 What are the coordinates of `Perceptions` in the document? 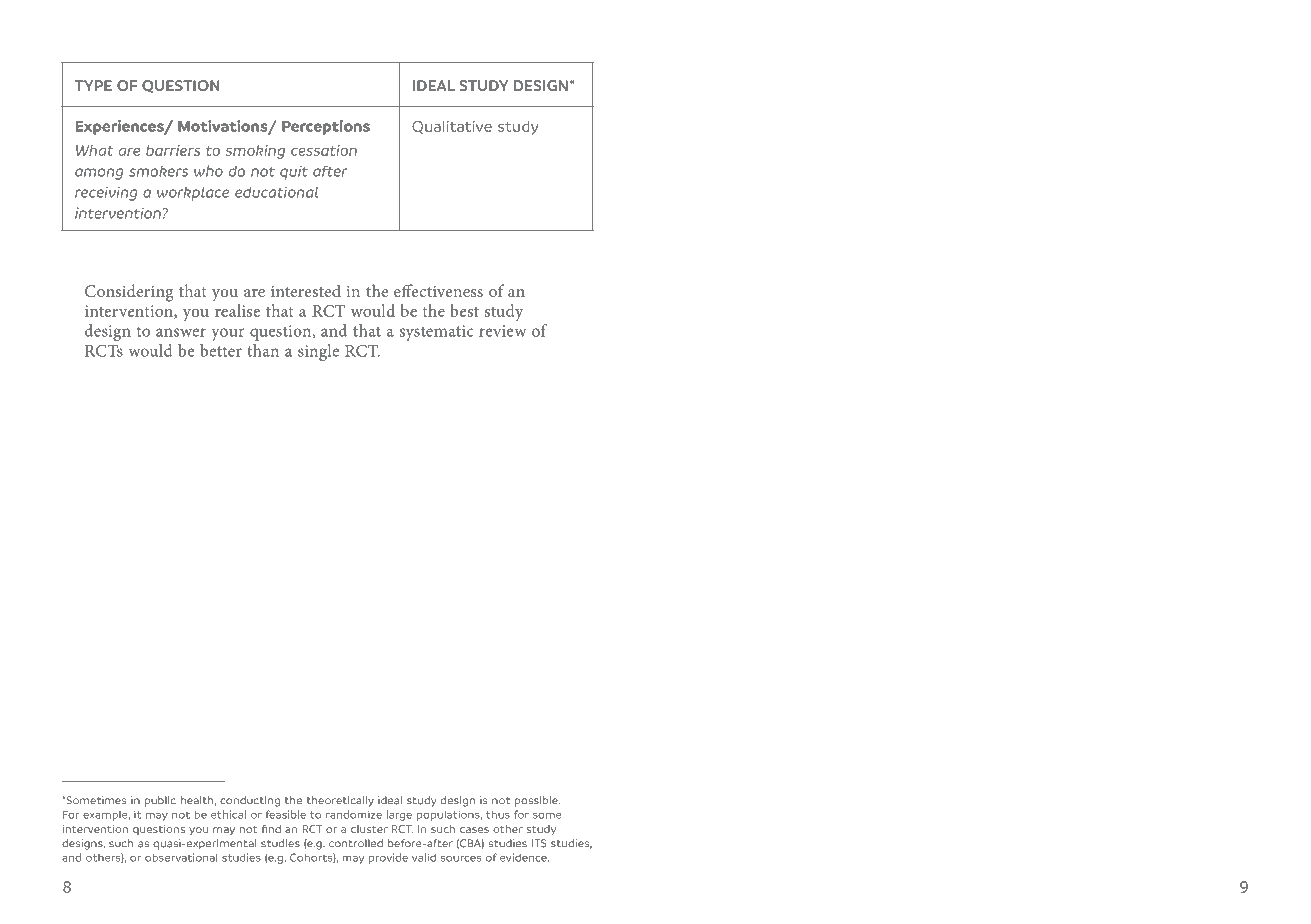 It's located at (326, 127).
